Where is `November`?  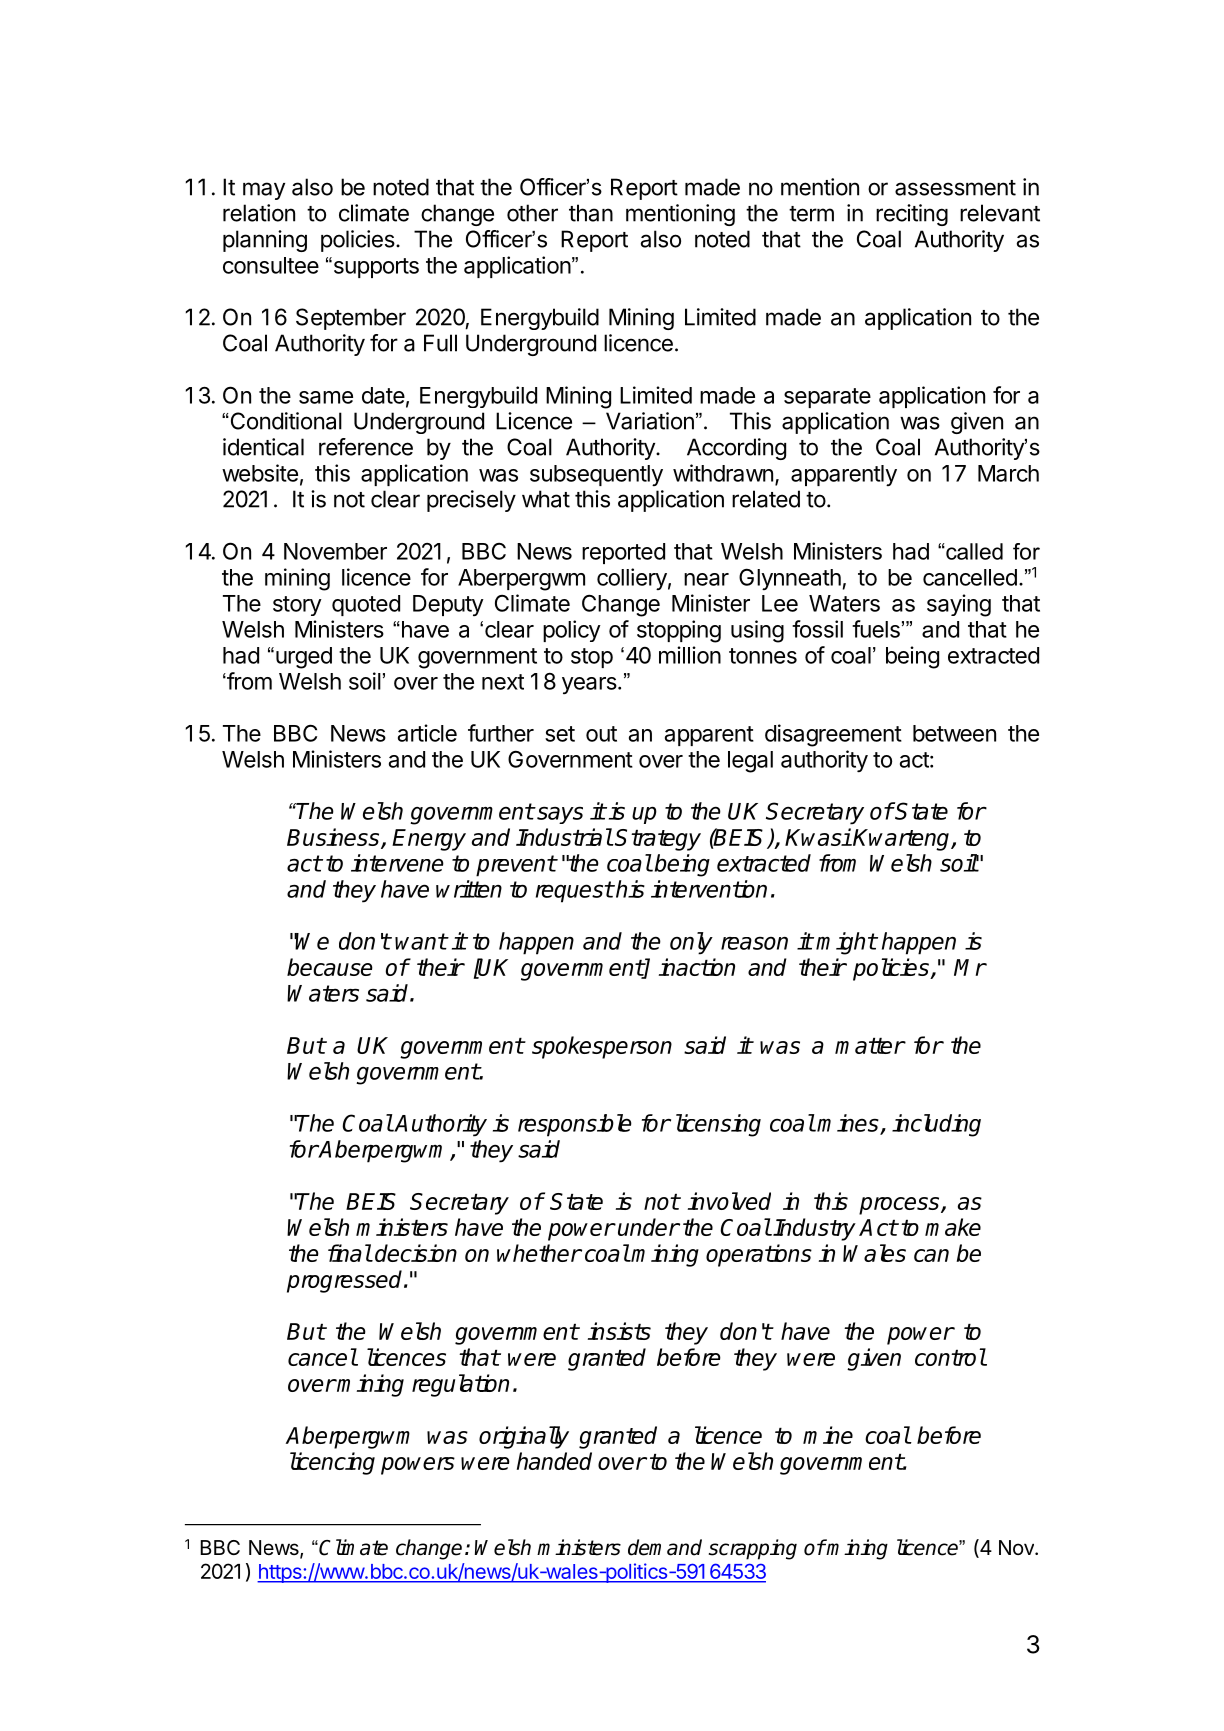 November is located at coordinates (335, 551).
